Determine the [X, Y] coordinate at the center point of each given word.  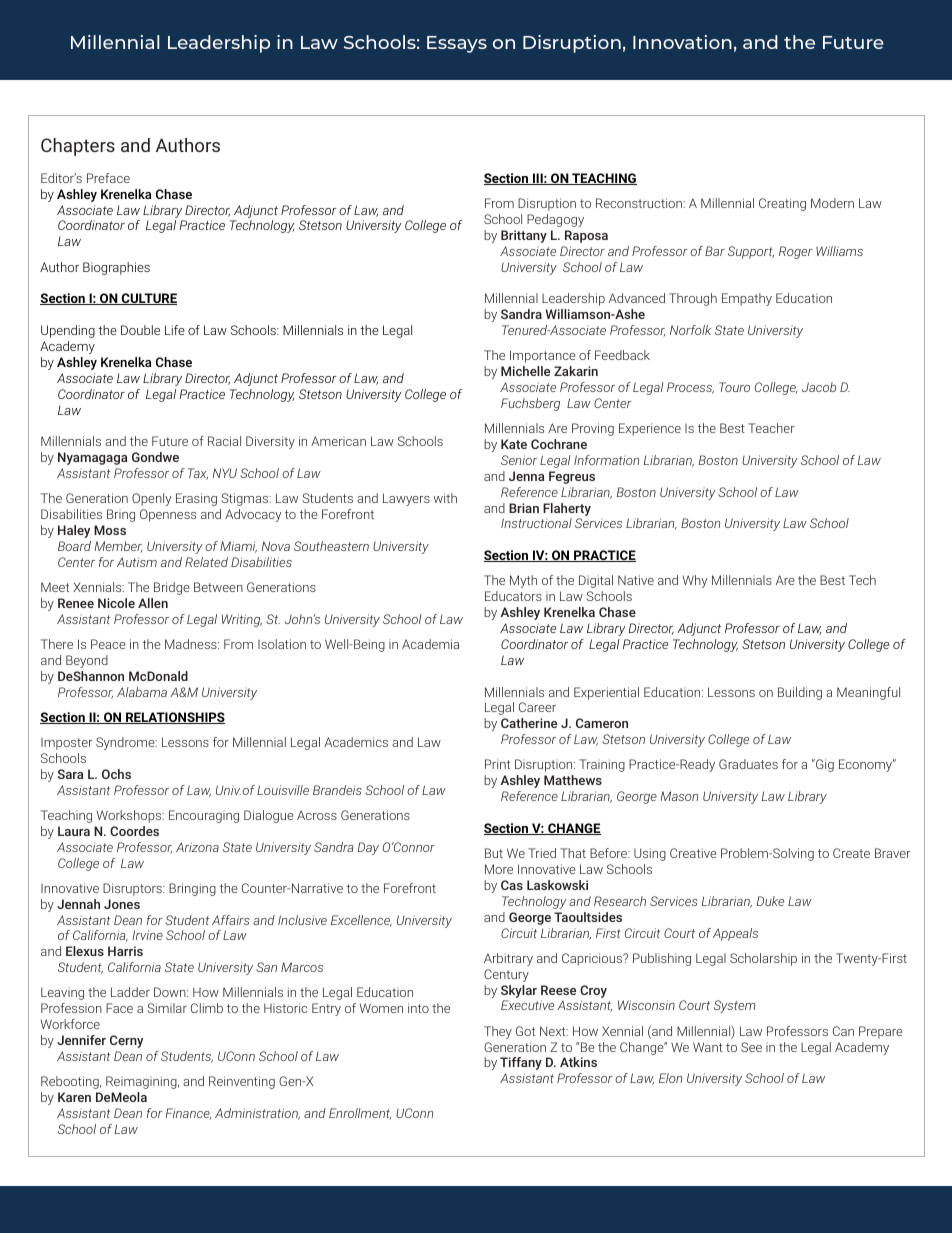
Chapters [78, 147]
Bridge [172, 588]
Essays [457, 44]
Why [695, 581]
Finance [188, 1114]
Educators [513, 596]
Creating [782, 204]
